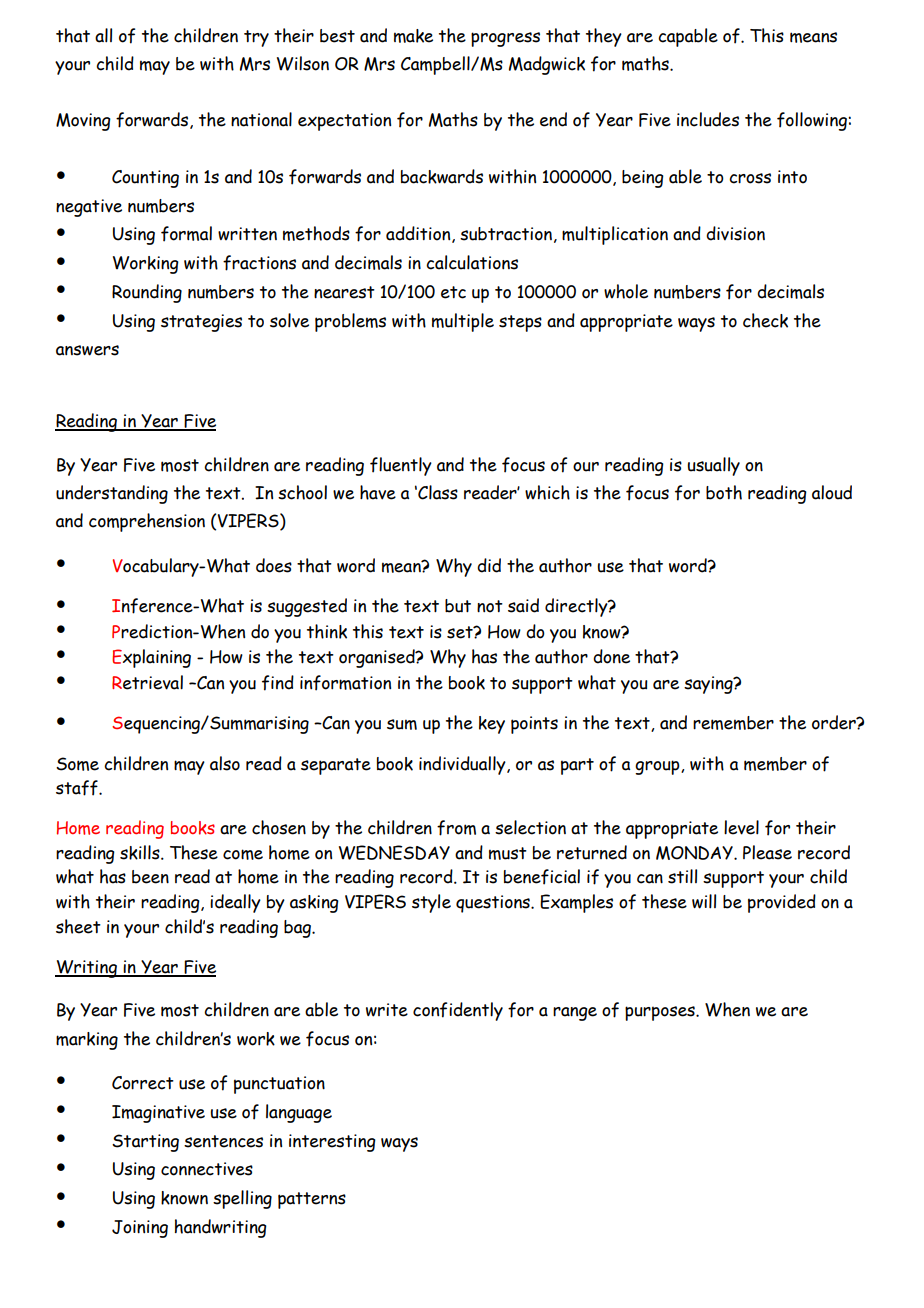  I want to click on skills, so click(141, 852).
